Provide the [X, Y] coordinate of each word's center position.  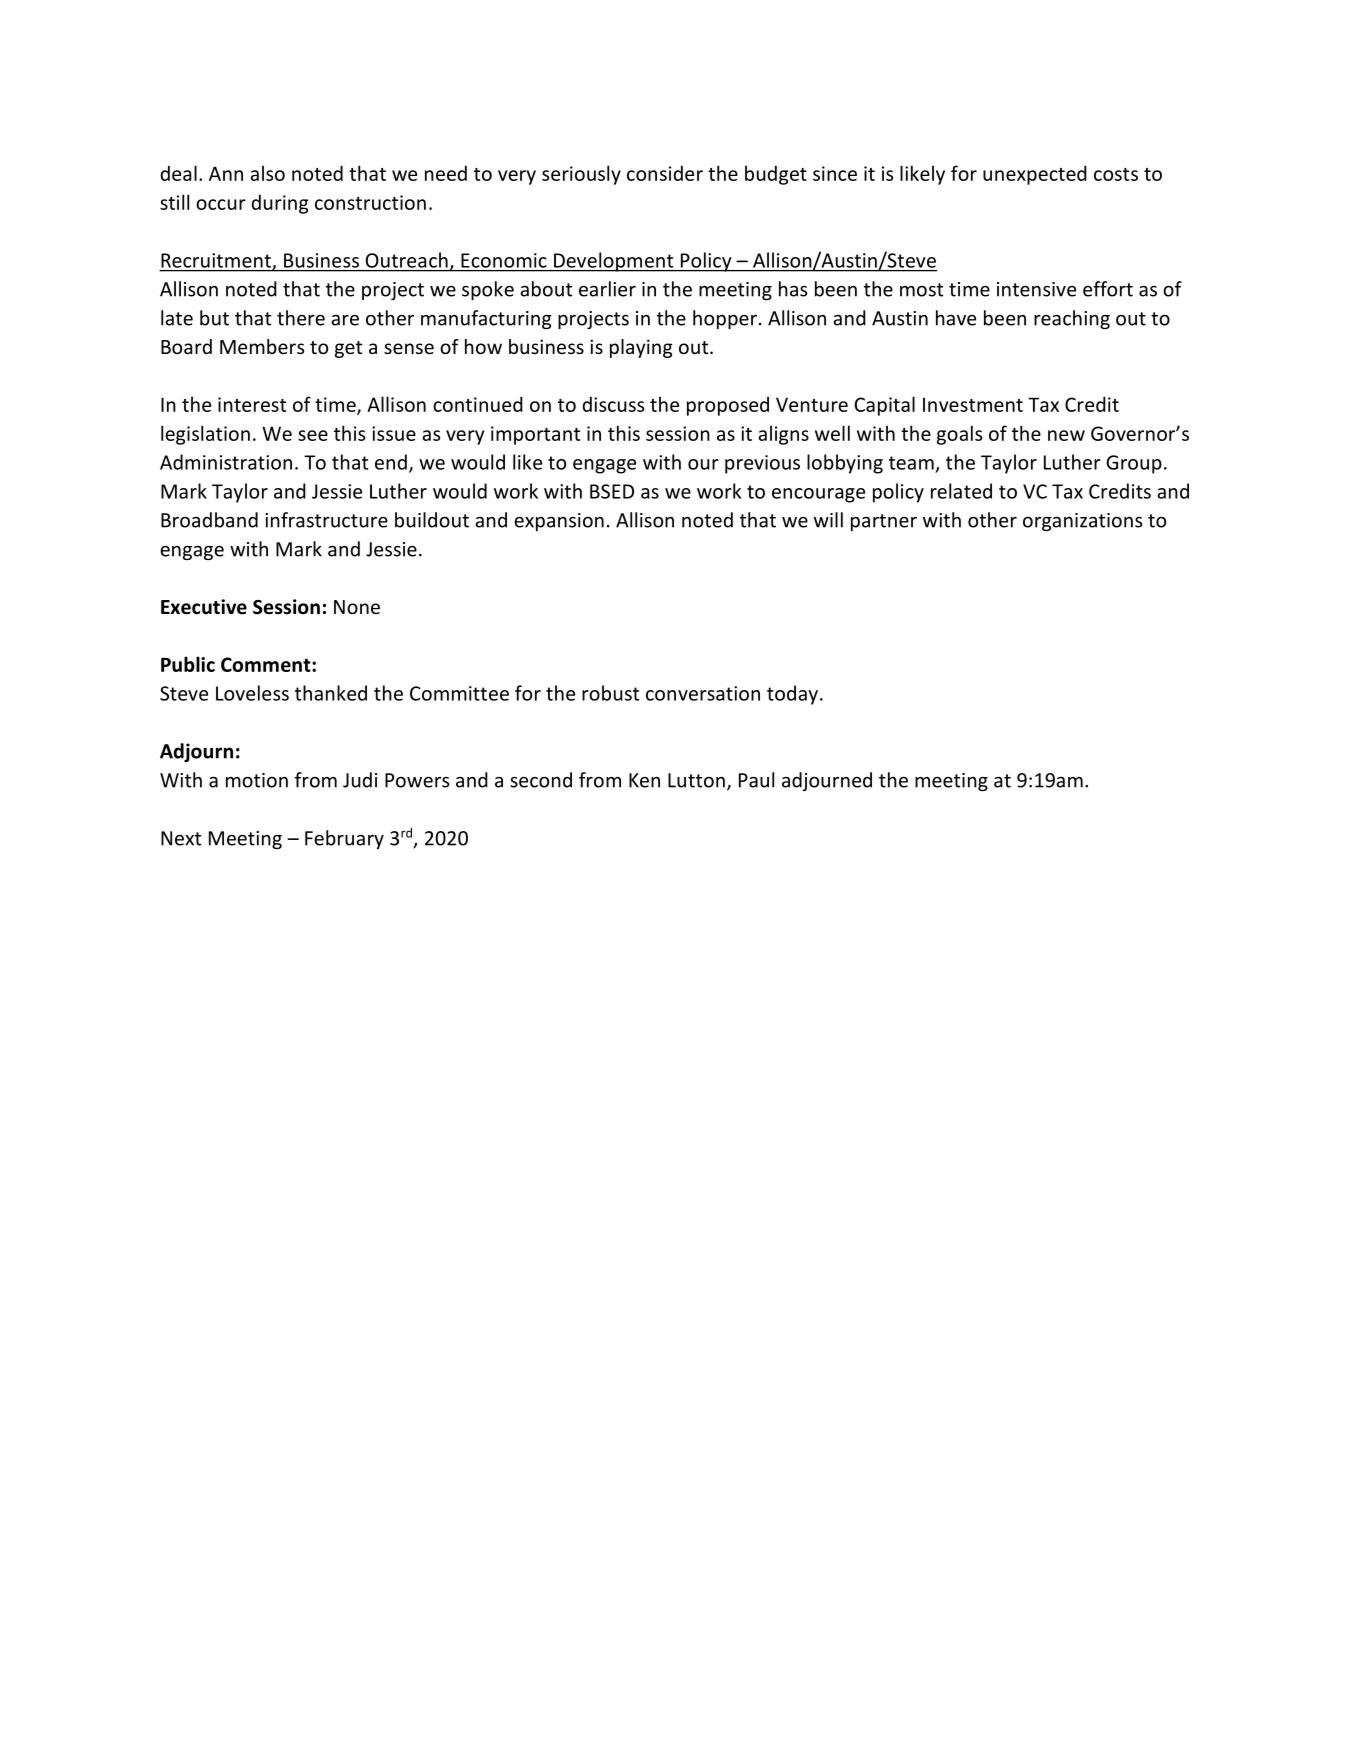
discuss [613, 404]
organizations [1083, 522]
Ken [644, 780]
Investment [973, 404]
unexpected [1035, 175]
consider [665, 173]
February [344, 839]
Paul [756, 780]
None [357, 607]
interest [252, 404]
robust [610, 693]
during [279, 204]
